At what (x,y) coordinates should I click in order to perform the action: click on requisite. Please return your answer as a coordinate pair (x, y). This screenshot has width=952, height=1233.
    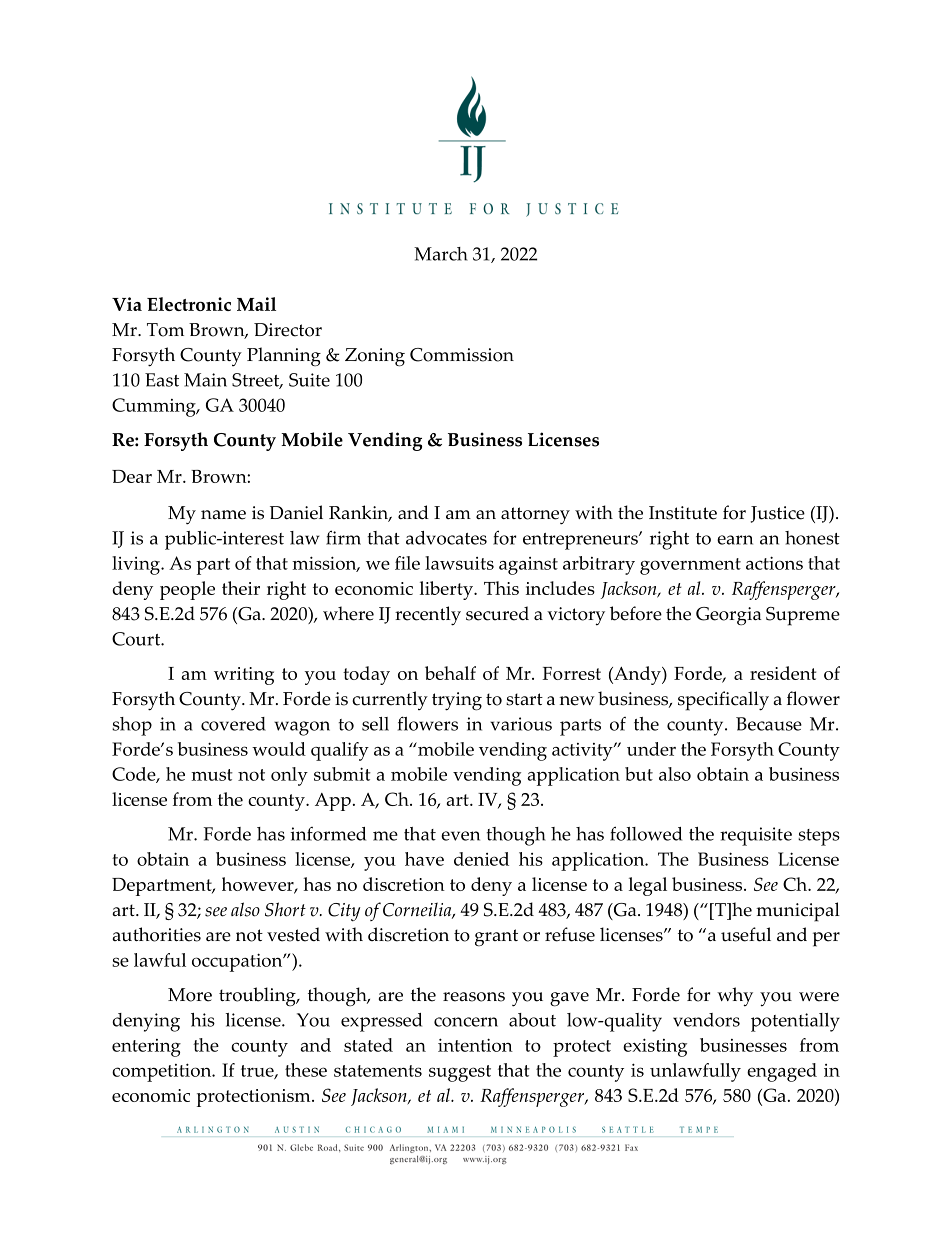
    Looking at the image, I should click on (756, 836).
